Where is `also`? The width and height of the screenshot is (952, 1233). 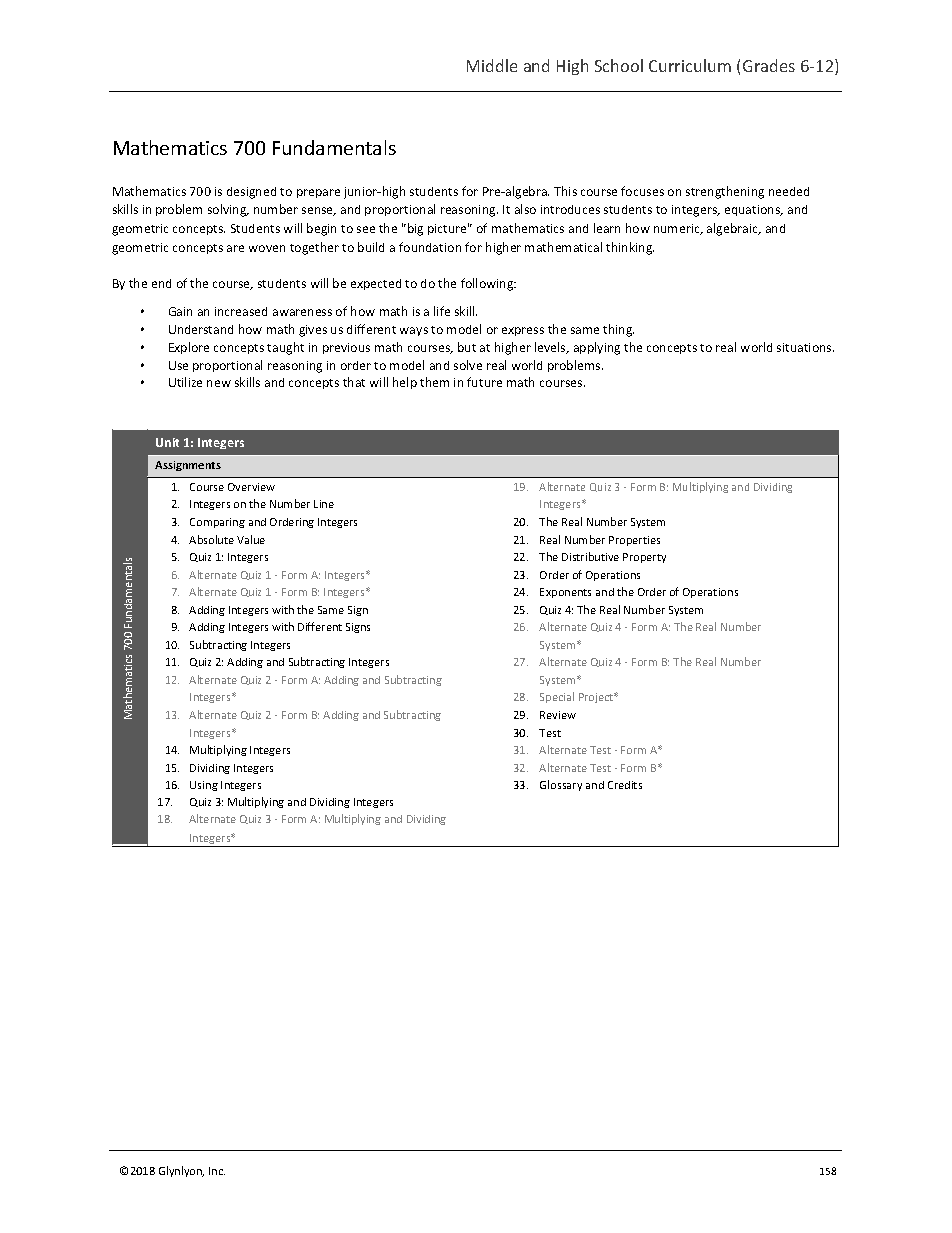 also is located at coordinates (525, 209).
